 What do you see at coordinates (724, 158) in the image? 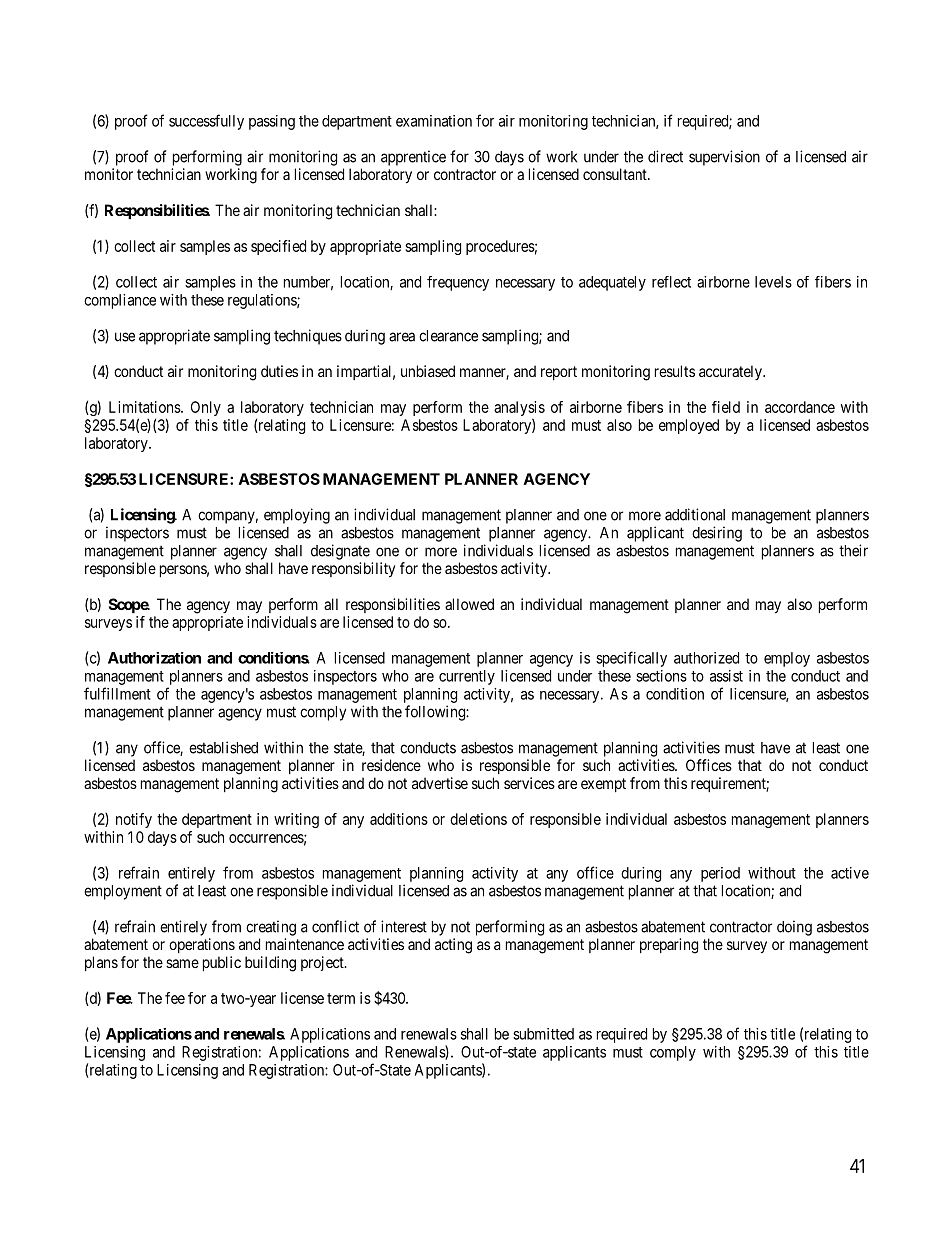
I see `supervision` at bounding box center [724, 158].
